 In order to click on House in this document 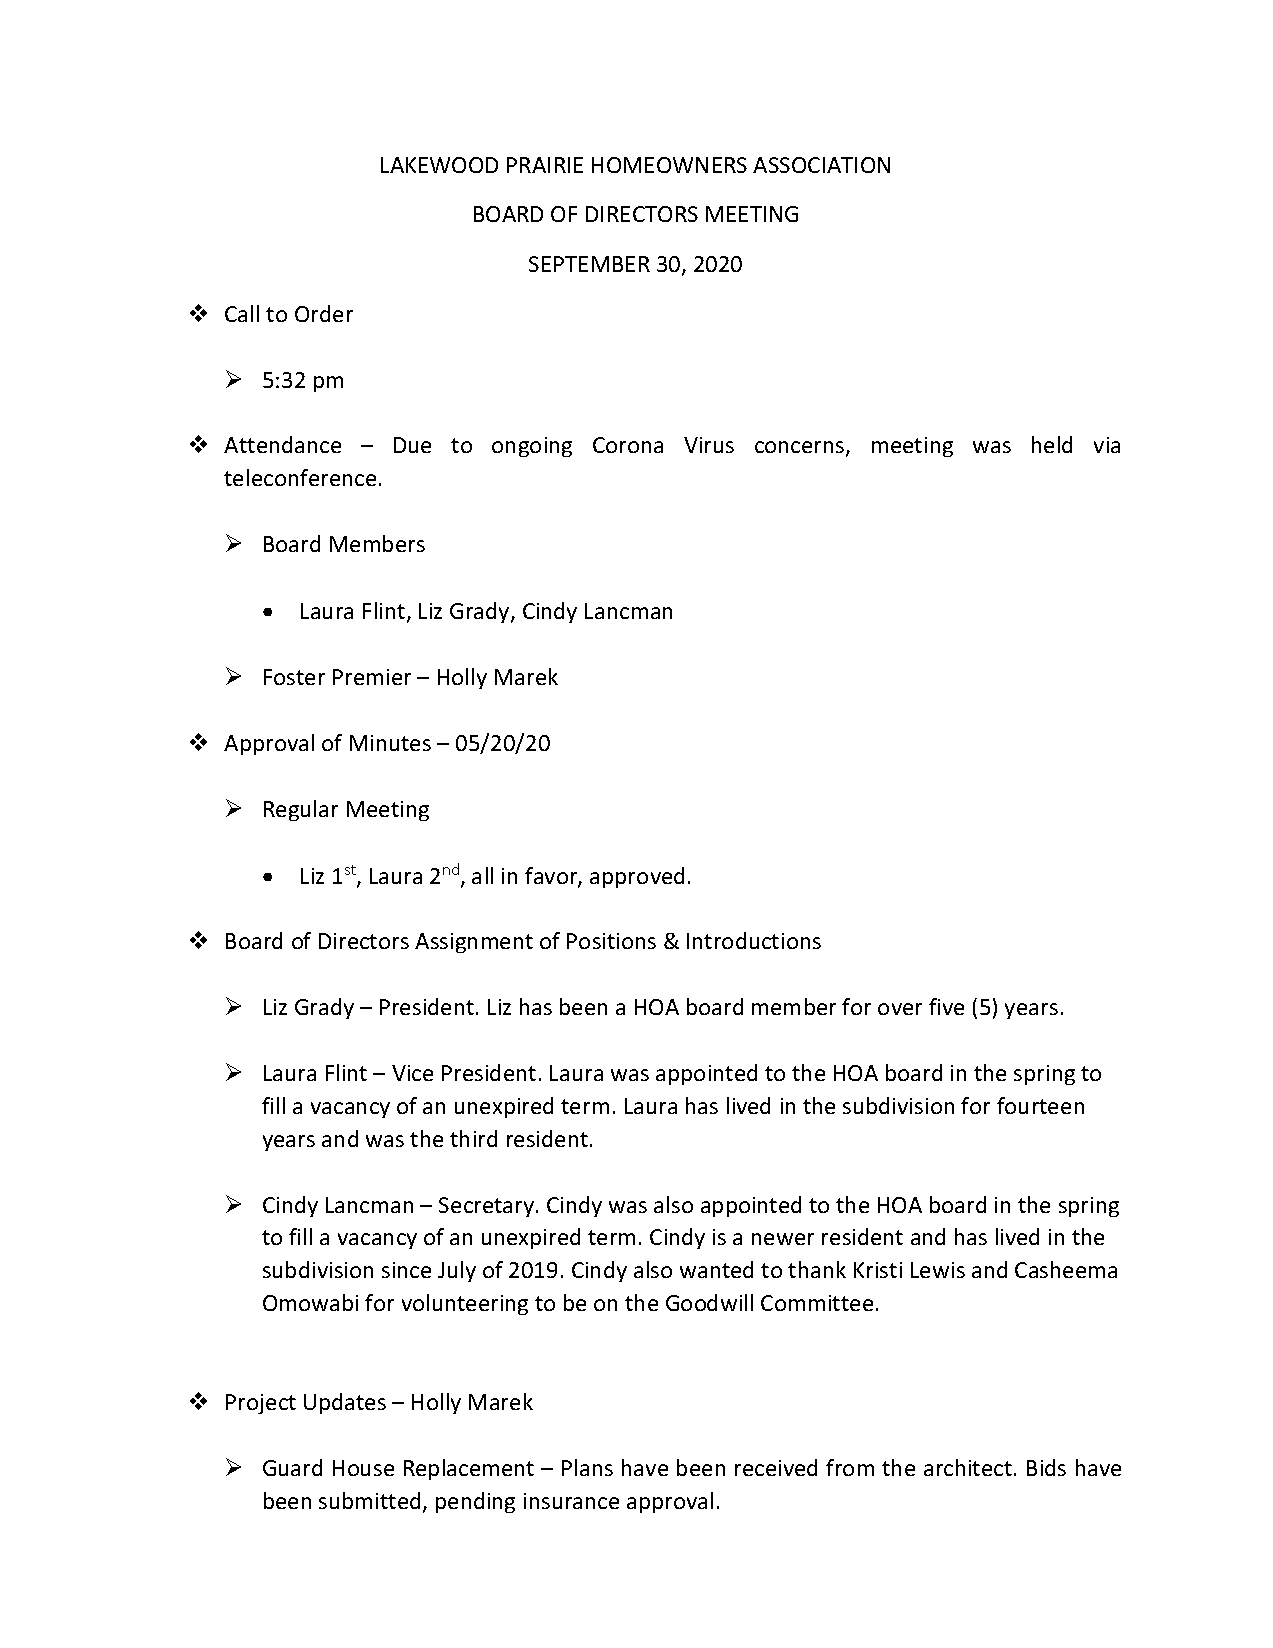, I will do `click(363, 1468)`.
